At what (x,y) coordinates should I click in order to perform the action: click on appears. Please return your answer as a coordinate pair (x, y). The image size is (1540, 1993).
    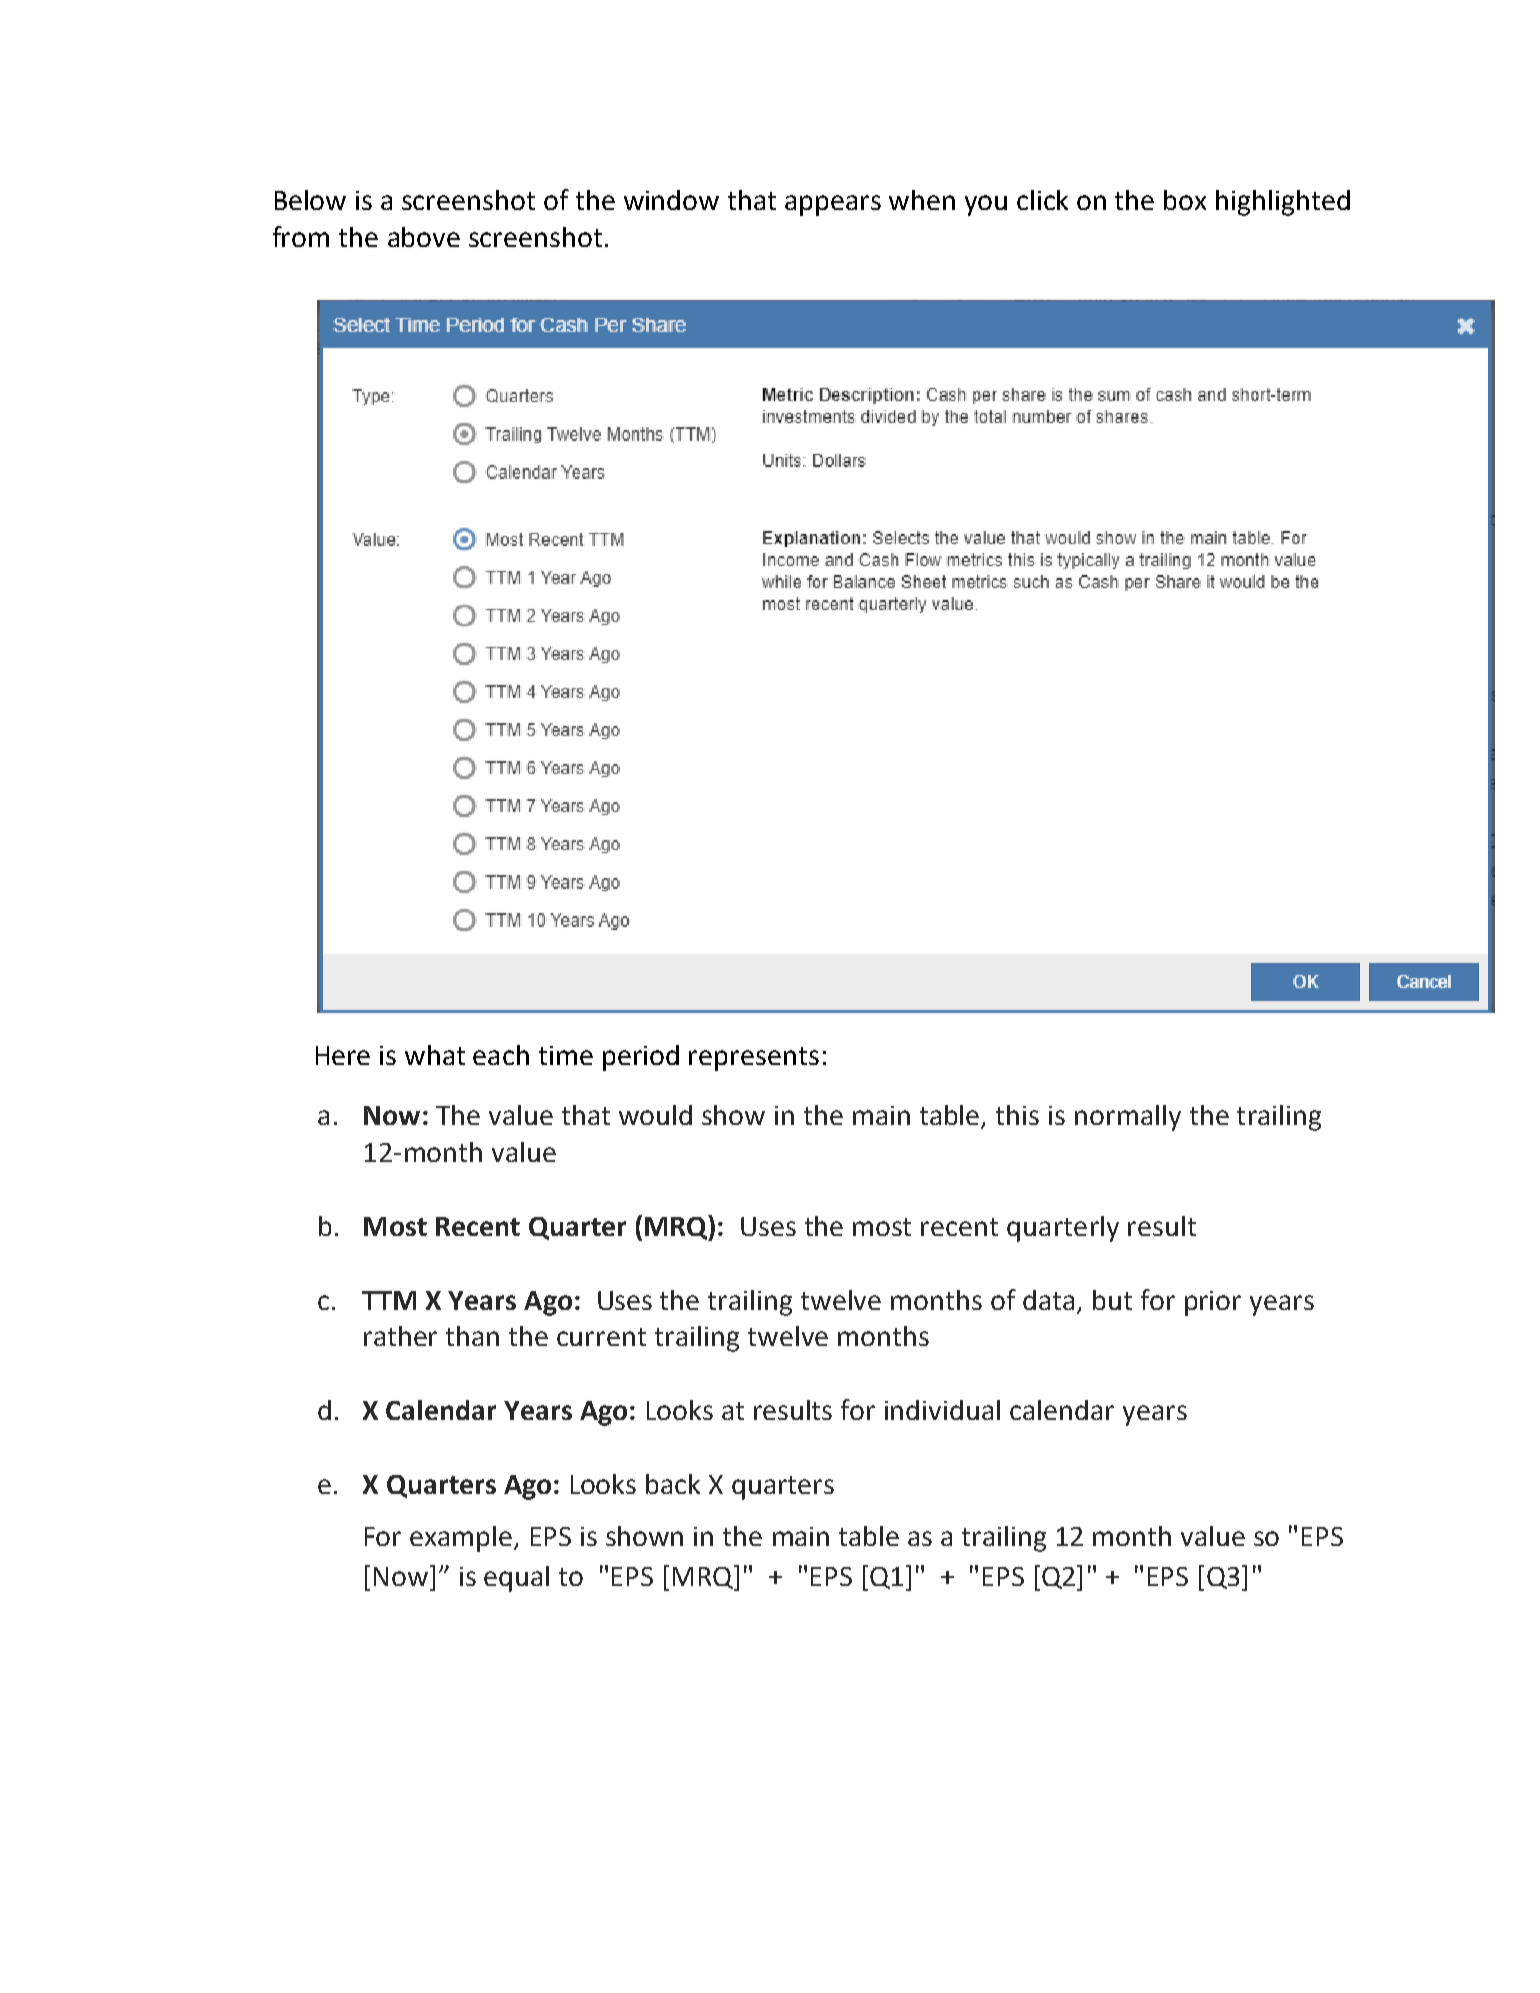
    Looking at the image, I should click on (833, 205).
